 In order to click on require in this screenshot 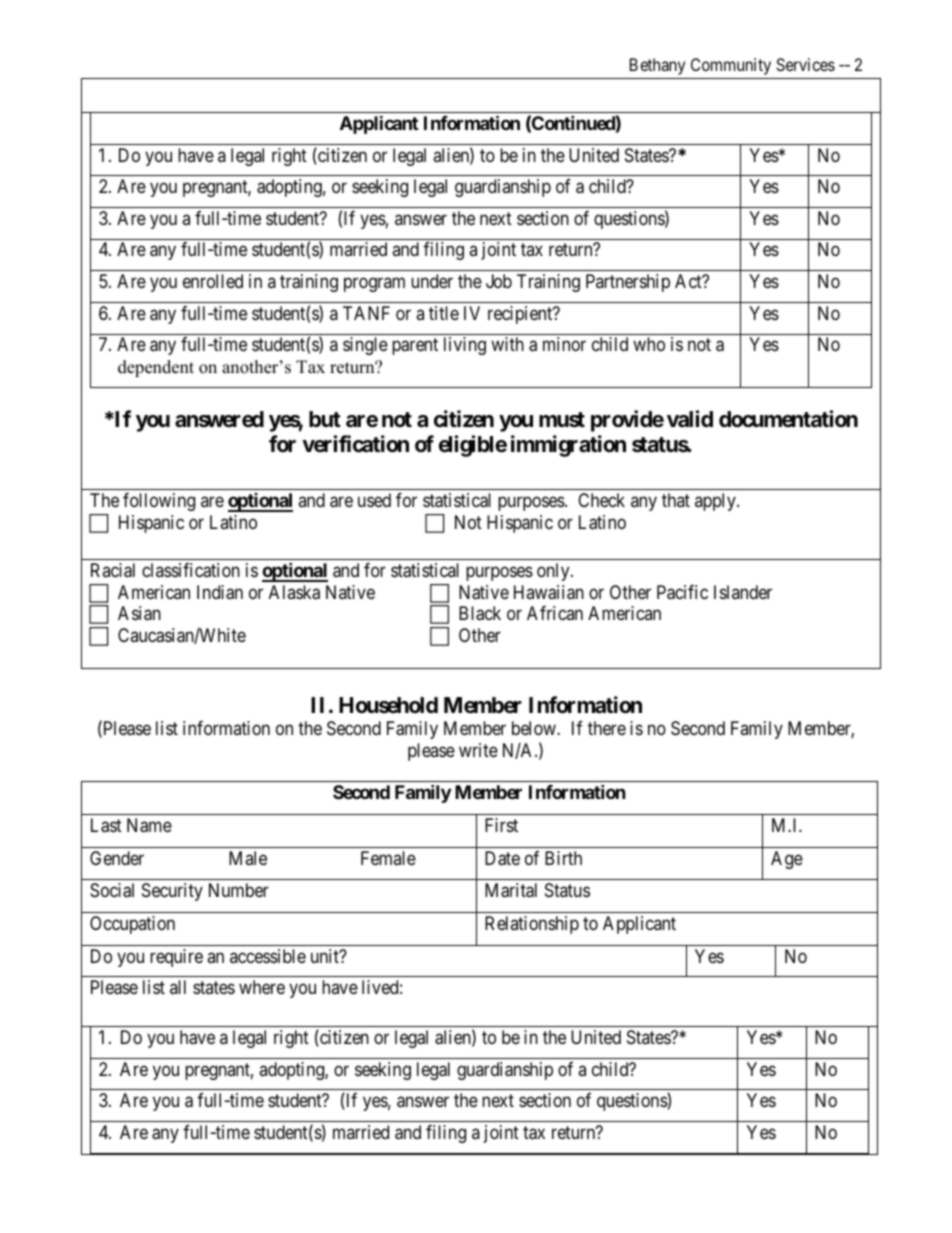, I will do `click(176, 958)`.
